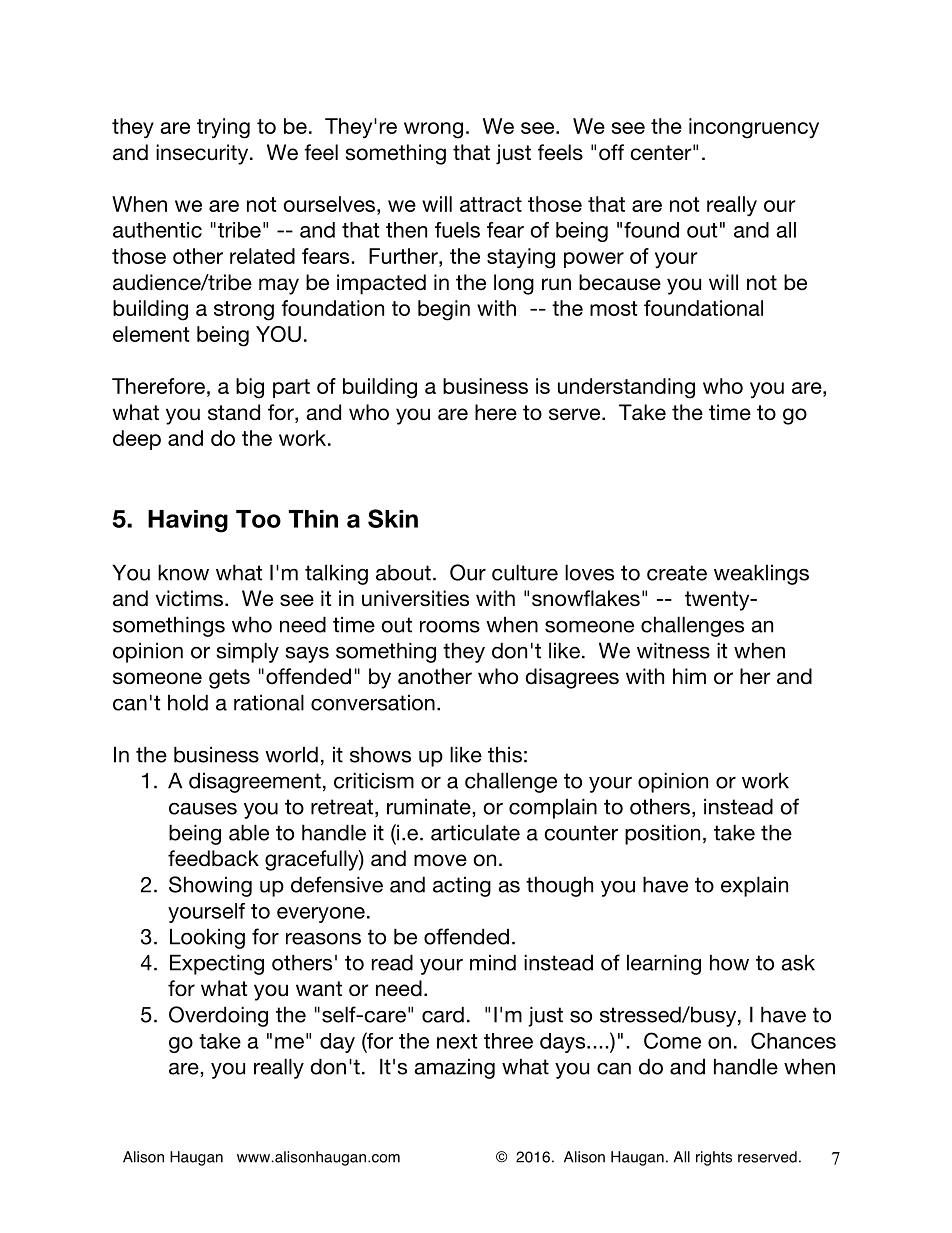 This screenshot has width=952, height=1233. What do you see at coordinates (433, 130) in the screenshot?
I see `wrong` at bounding box center [433, 130].
